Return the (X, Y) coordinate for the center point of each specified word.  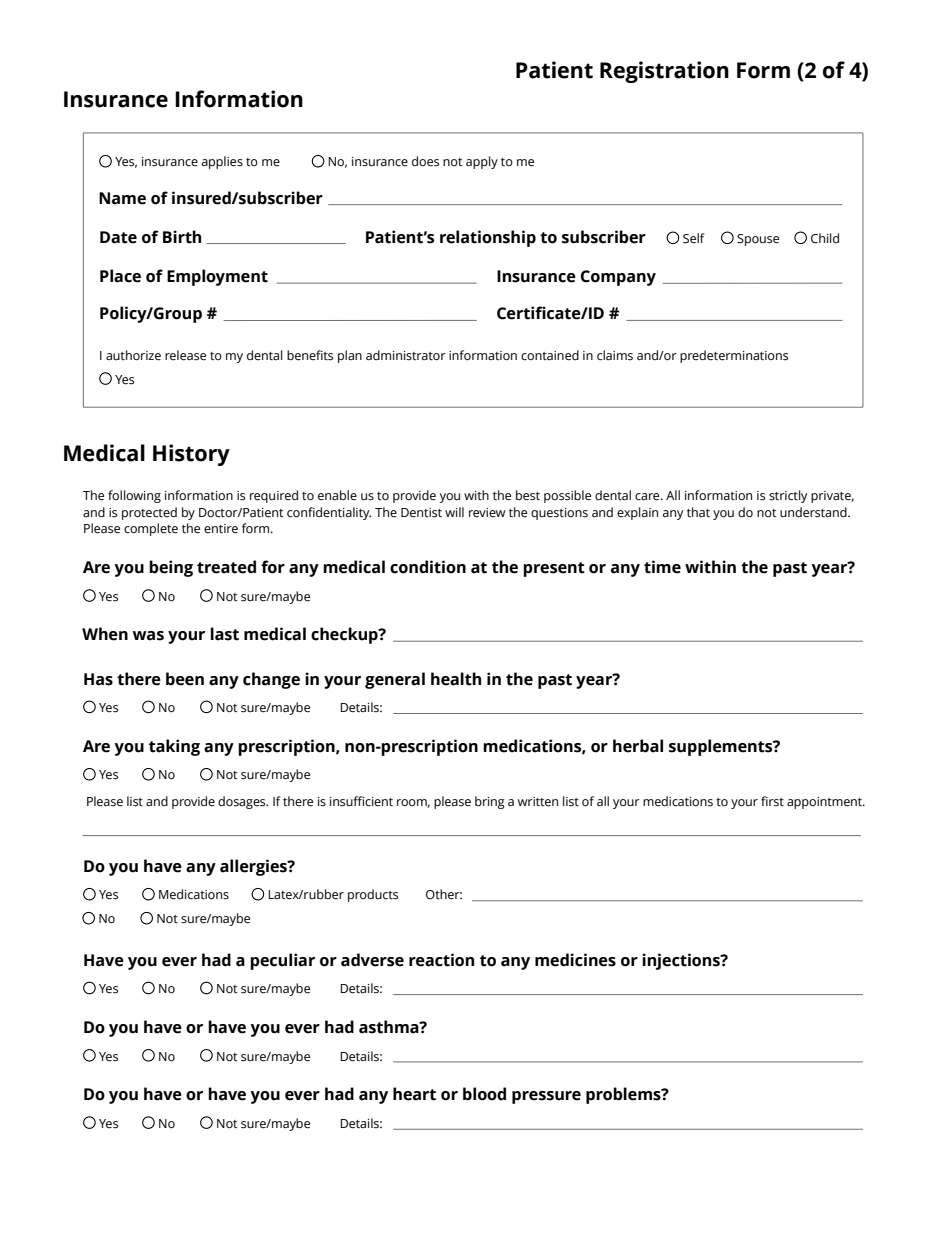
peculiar (282, 961)
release (185, 355)
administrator (406, 355)
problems (624, 1095)
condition (428, 567)
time (662, 567)
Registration (664, 72)
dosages (243, 802)
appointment (826, 803)
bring (490, 802)
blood (484, 1094)
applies (222, 162)
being (171, 568)
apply (482, 162)
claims (615, 355)
